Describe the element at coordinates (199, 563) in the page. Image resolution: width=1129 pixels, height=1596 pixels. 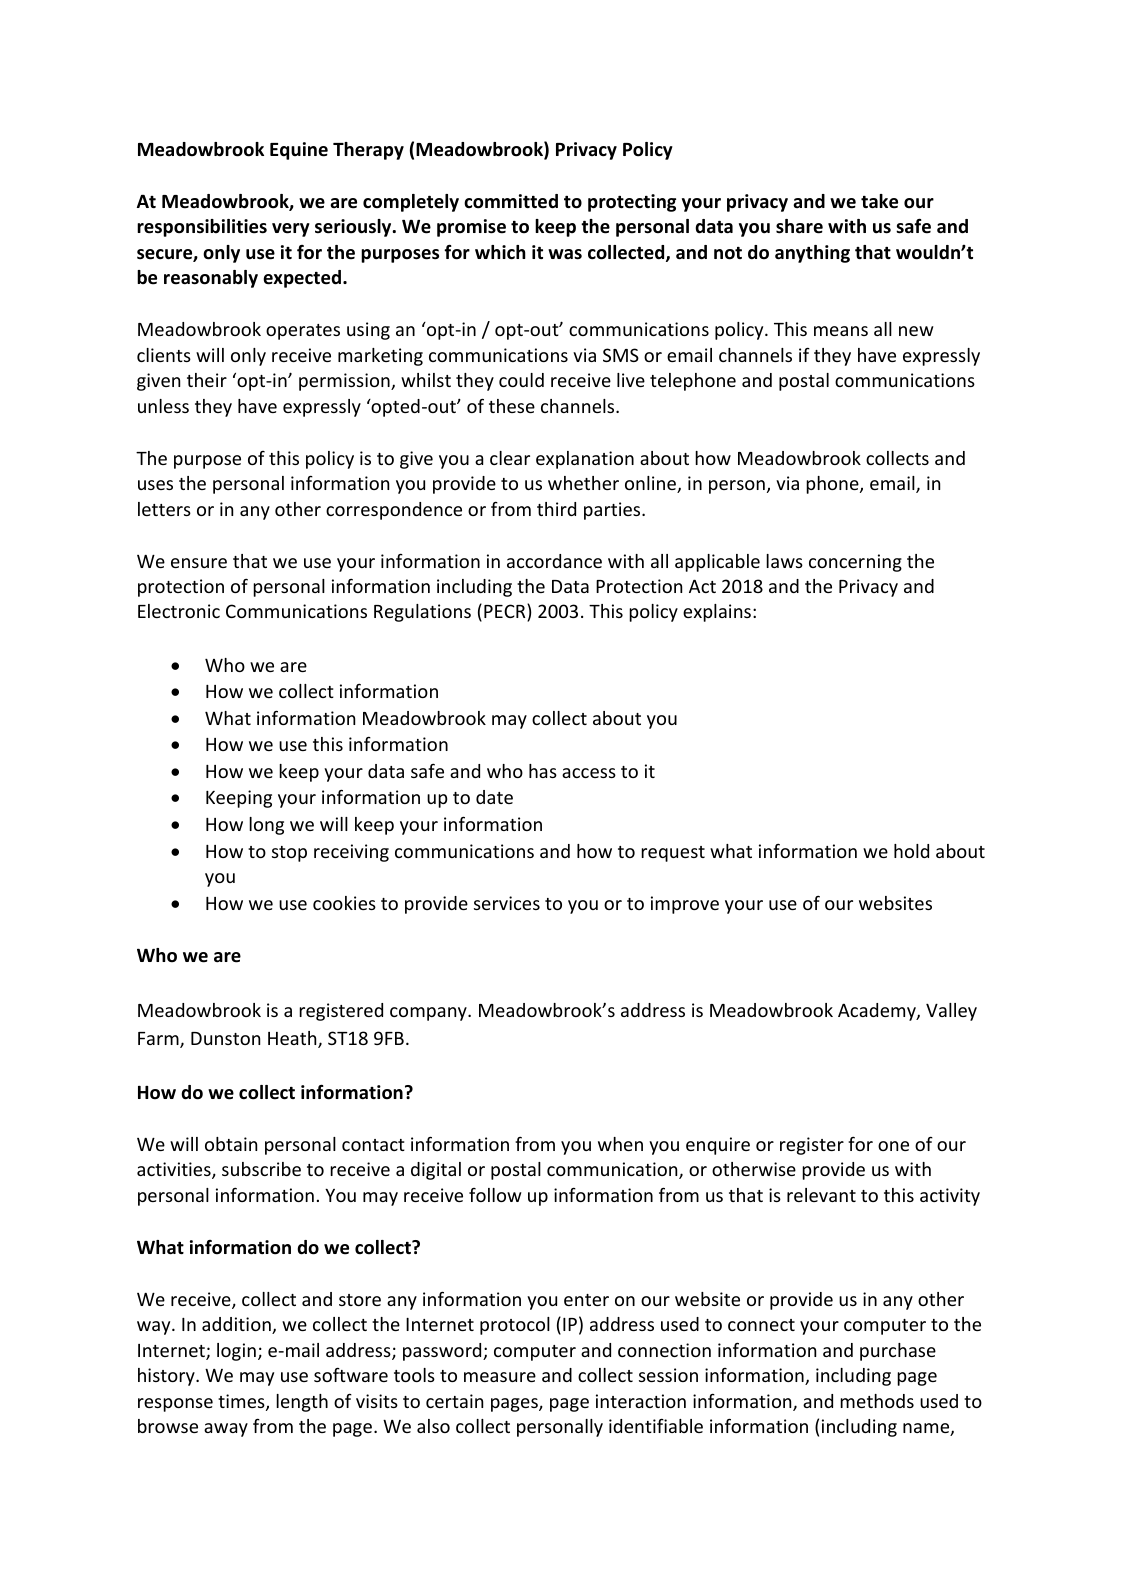
I see `ensure` at that location.
